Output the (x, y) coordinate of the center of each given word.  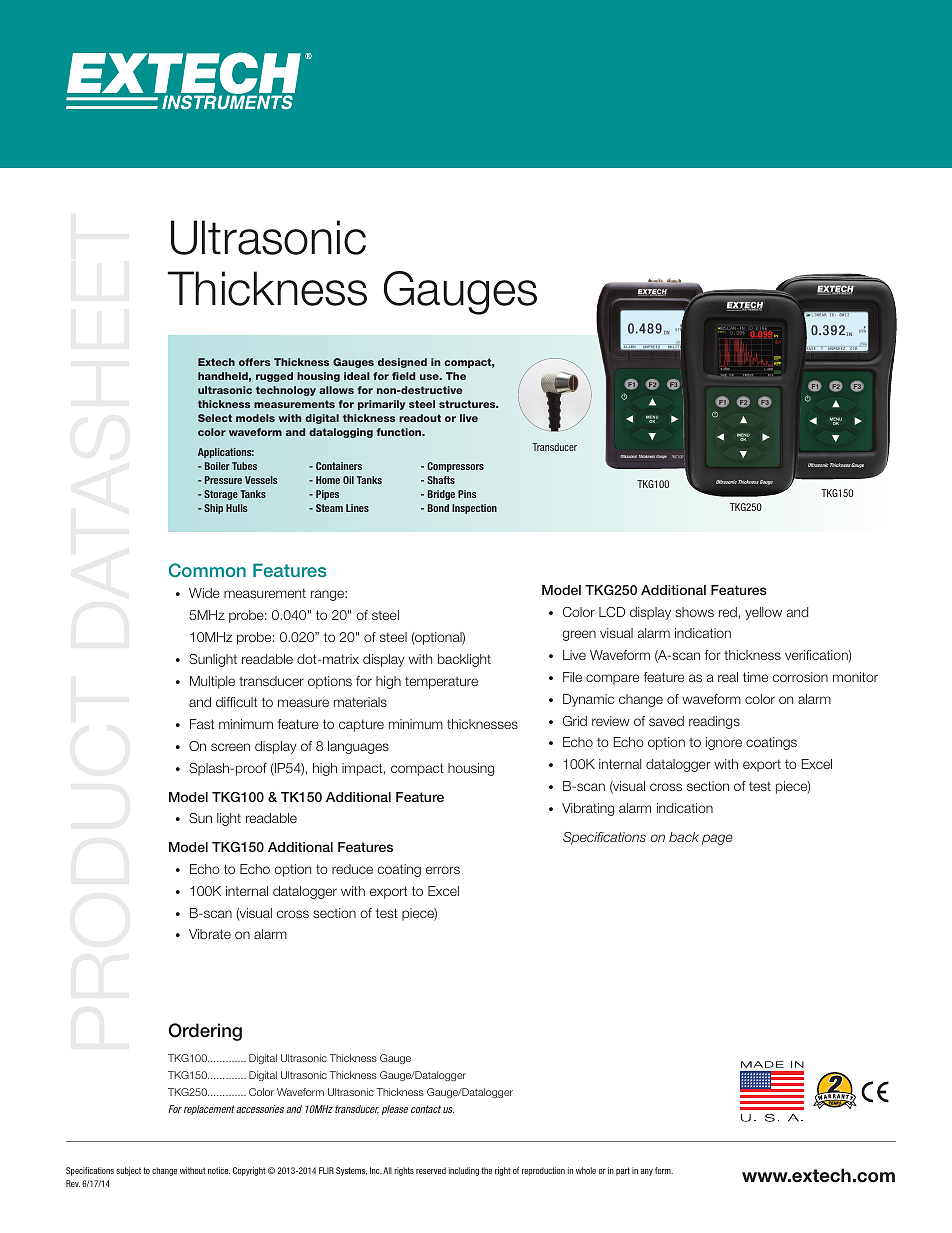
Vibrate (210, 934)
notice (219, 1170)
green (579, 635)
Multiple (212, 682)
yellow (763, 613)
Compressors (455, 467)
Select (215, 418)
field (403, 376)
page (717, 839)
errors (443, 870)
